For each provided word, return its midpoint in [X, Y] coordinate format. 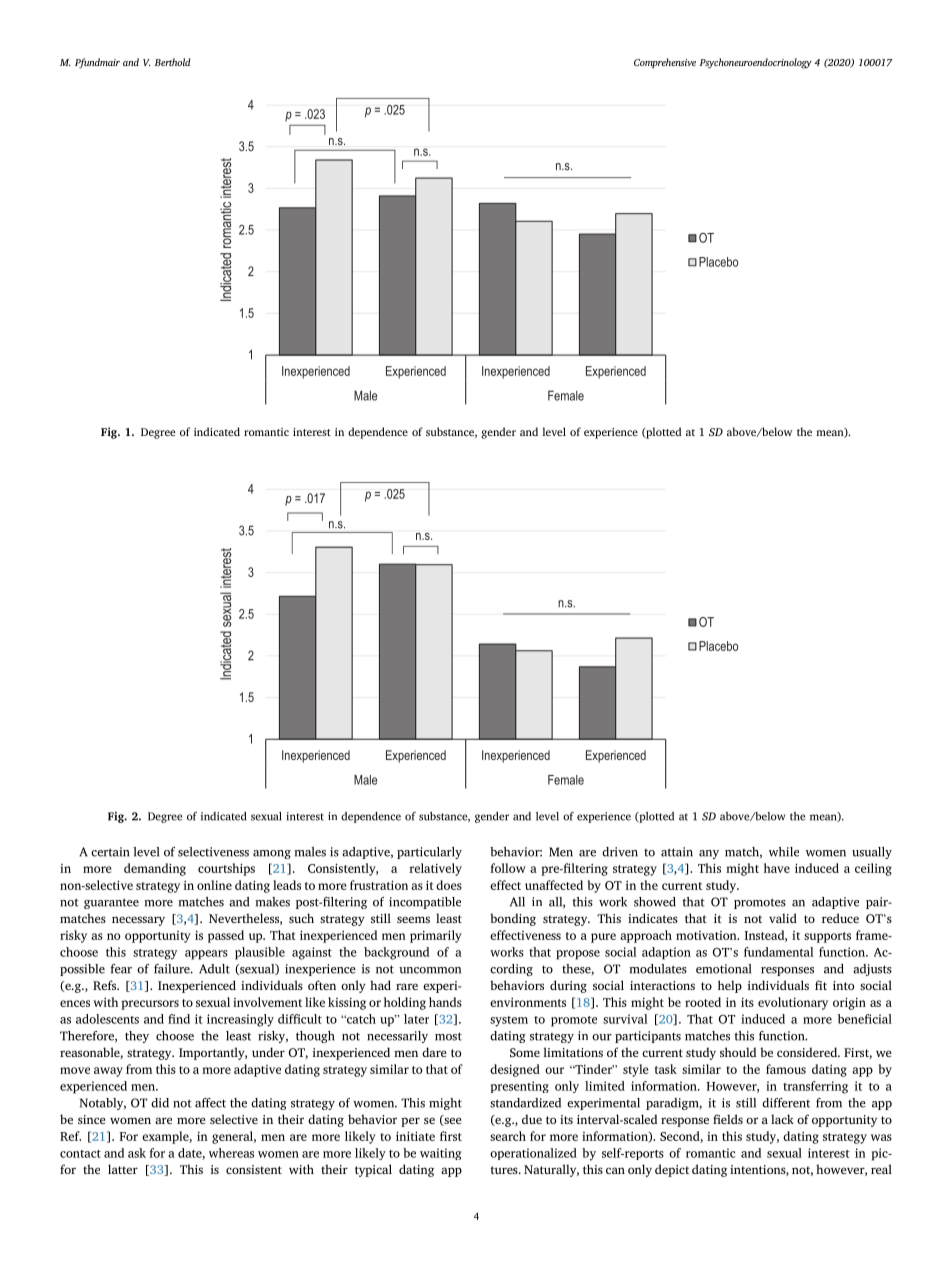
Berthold [173, 62]
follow [508, 868]
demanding [155, 869]
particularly [429, 853]
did [160, 1103]
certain [110, 852]
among [272, 854]
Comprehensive [665, 63]
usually [872, 853]
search [508, 1136]
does [449, 885]
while [784, 852]
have [777, 868]
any [709, 854]
